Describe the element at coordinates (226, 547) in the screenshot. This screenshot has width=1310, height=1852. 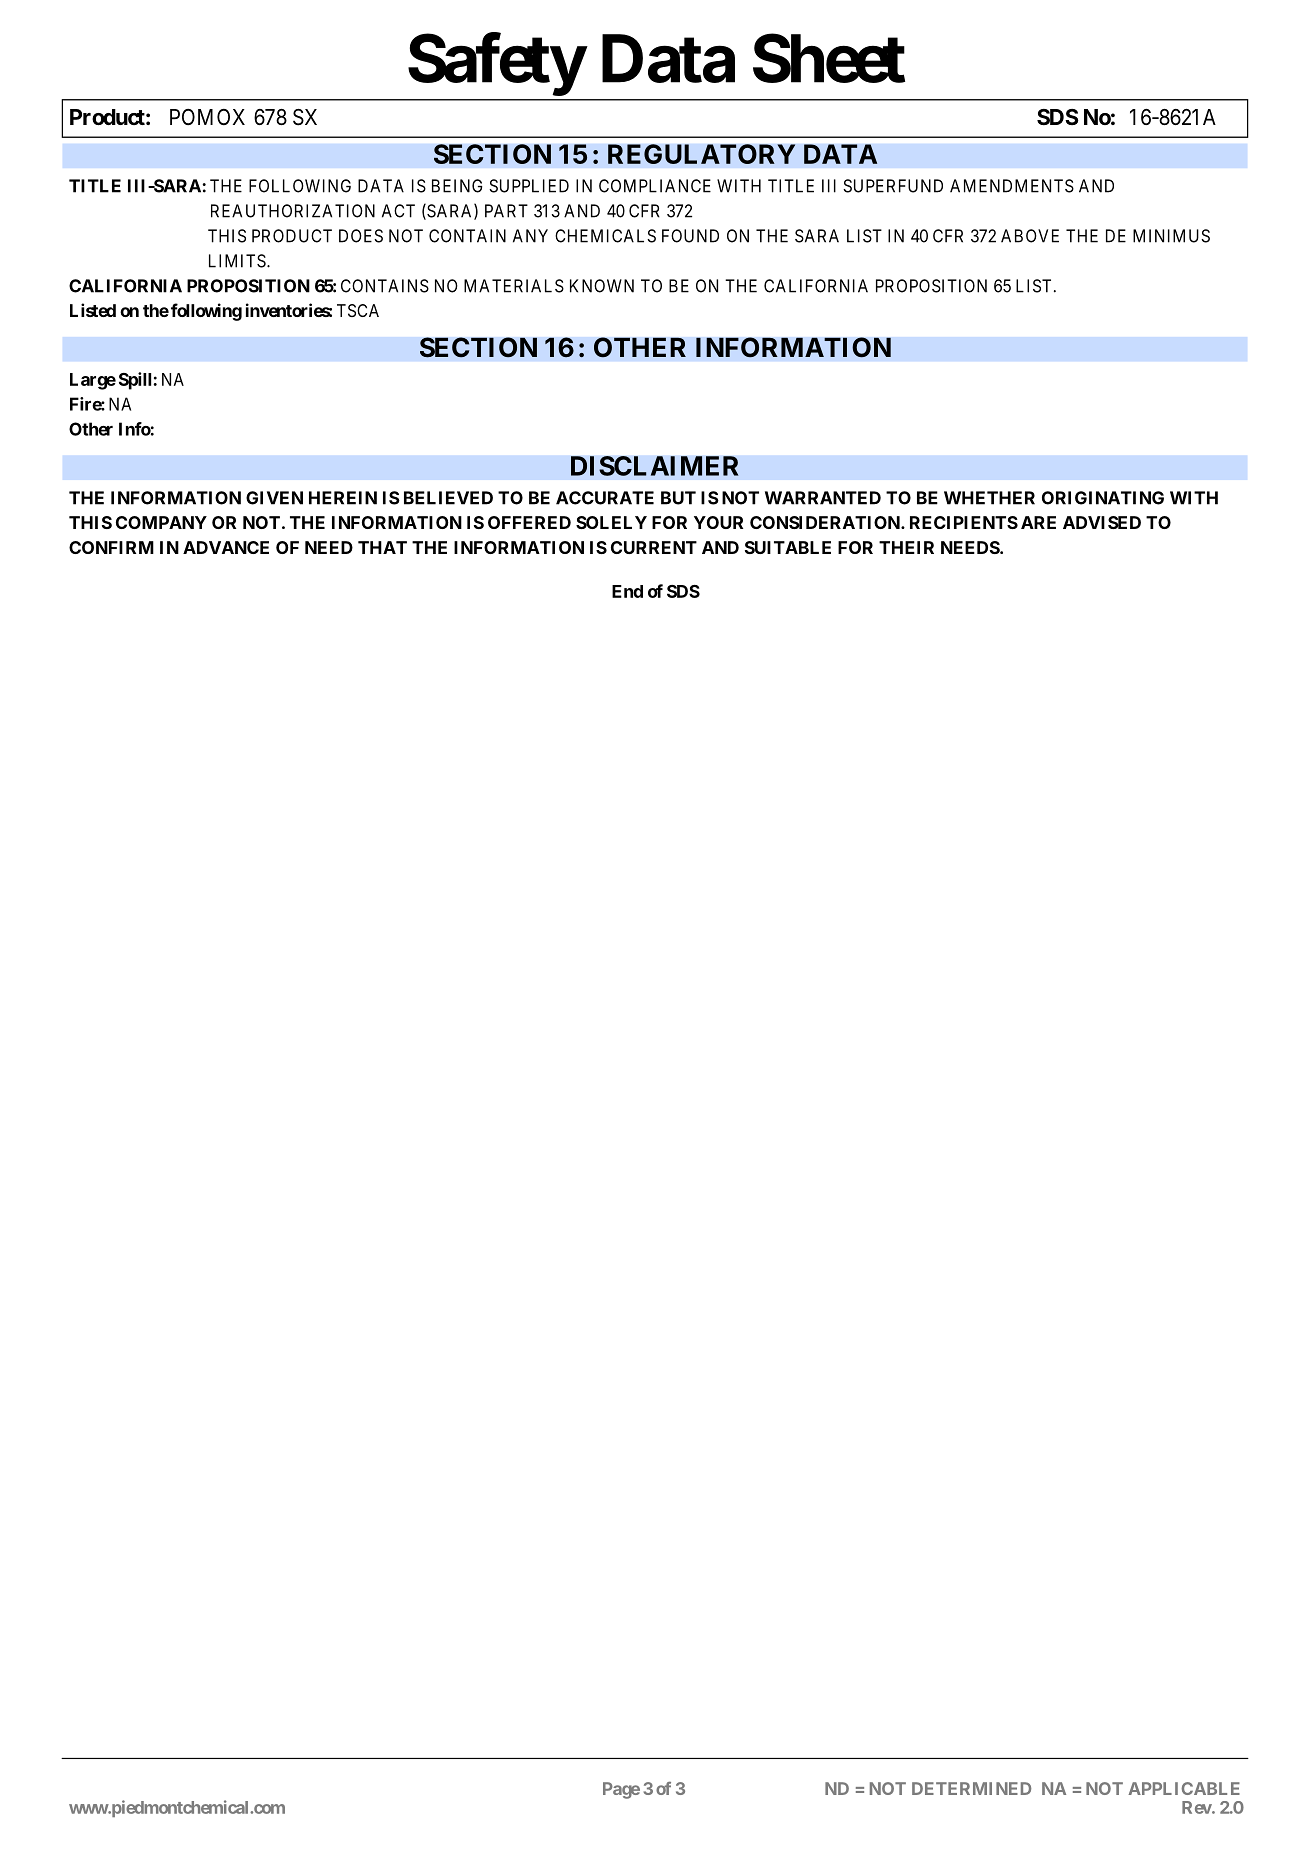
I see `ADVANCE` at that location.
